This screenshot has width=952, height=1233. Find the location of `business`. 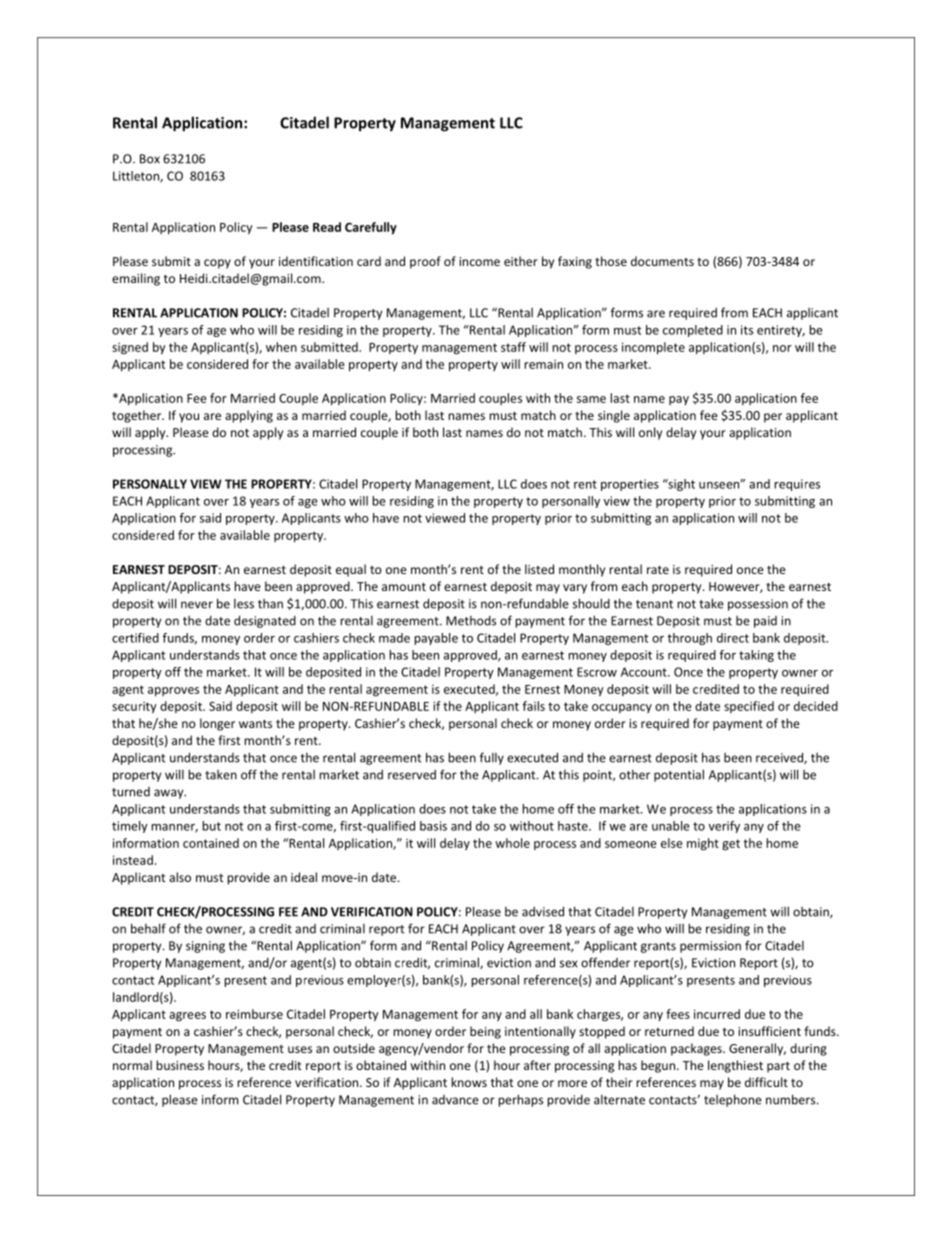

business is located at coordinates (180, 1065).
